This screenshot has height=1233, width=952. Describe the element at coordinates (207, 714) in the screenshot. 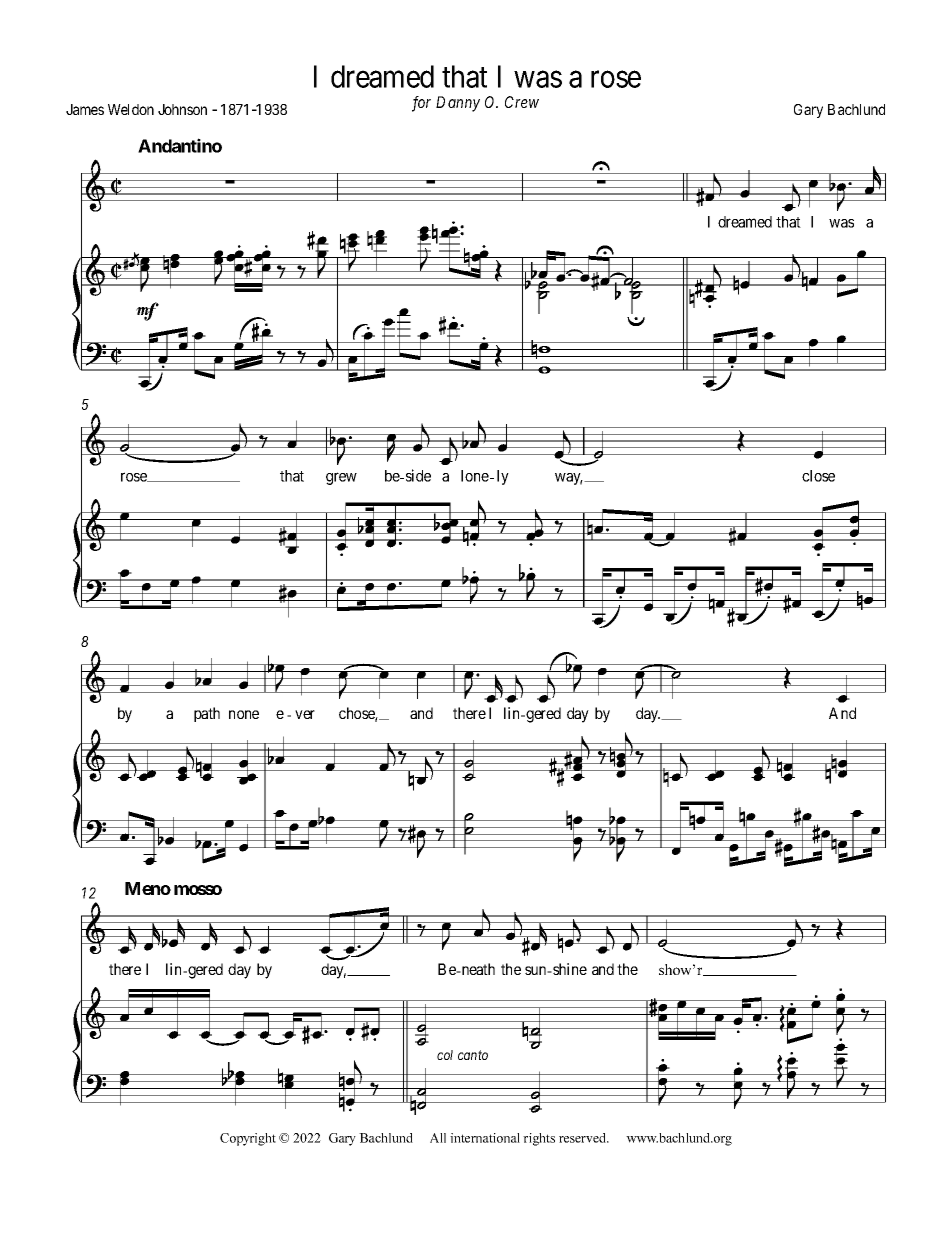

I see `path` at that location.
